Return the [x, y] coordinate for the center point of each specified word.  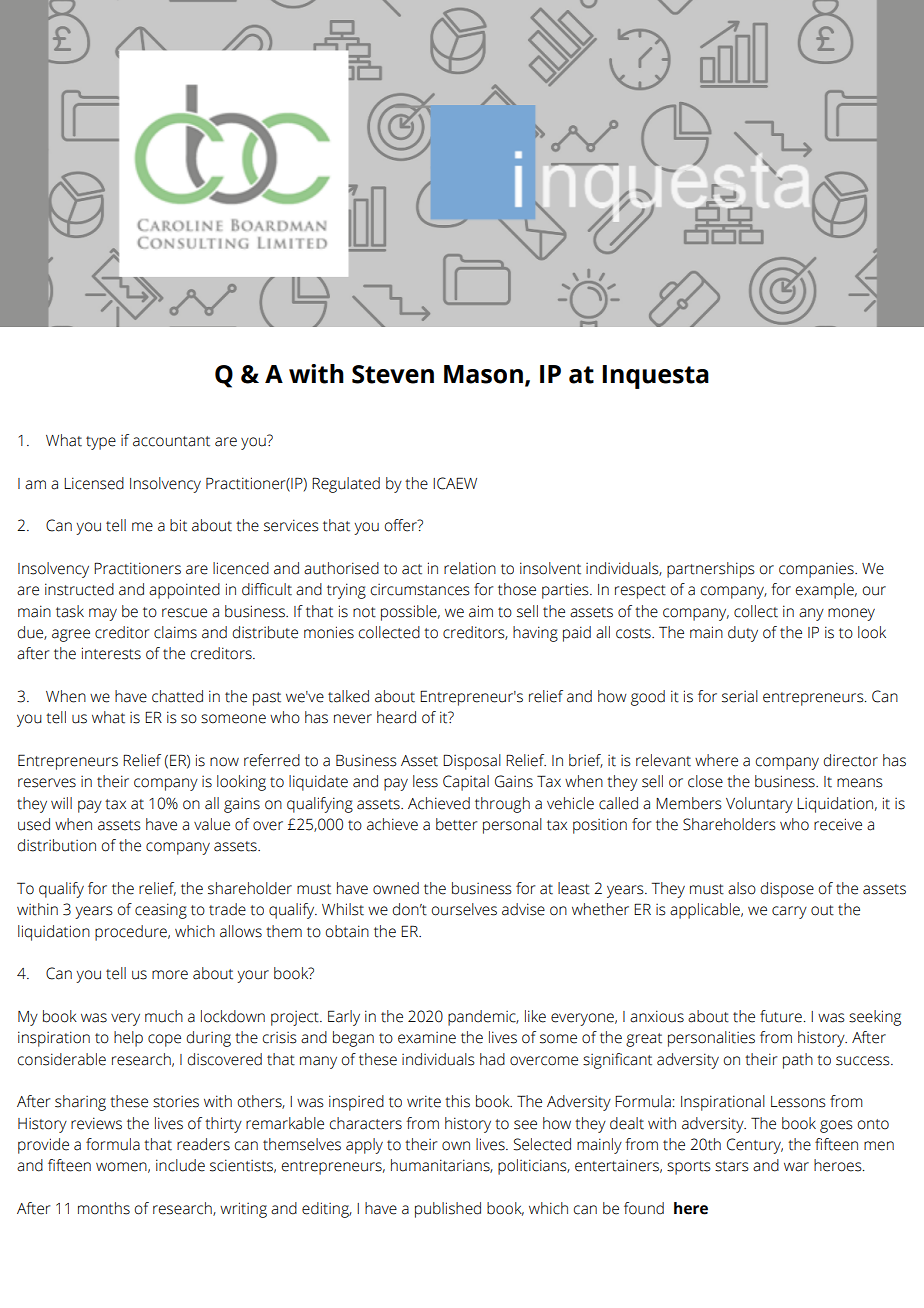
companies [817, 570]
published [448, 1210]
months [104, 1208]
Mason [483, 374]
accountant [171, 441]
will [61, 803]
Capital [466, 783]
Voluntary [759, 805]
